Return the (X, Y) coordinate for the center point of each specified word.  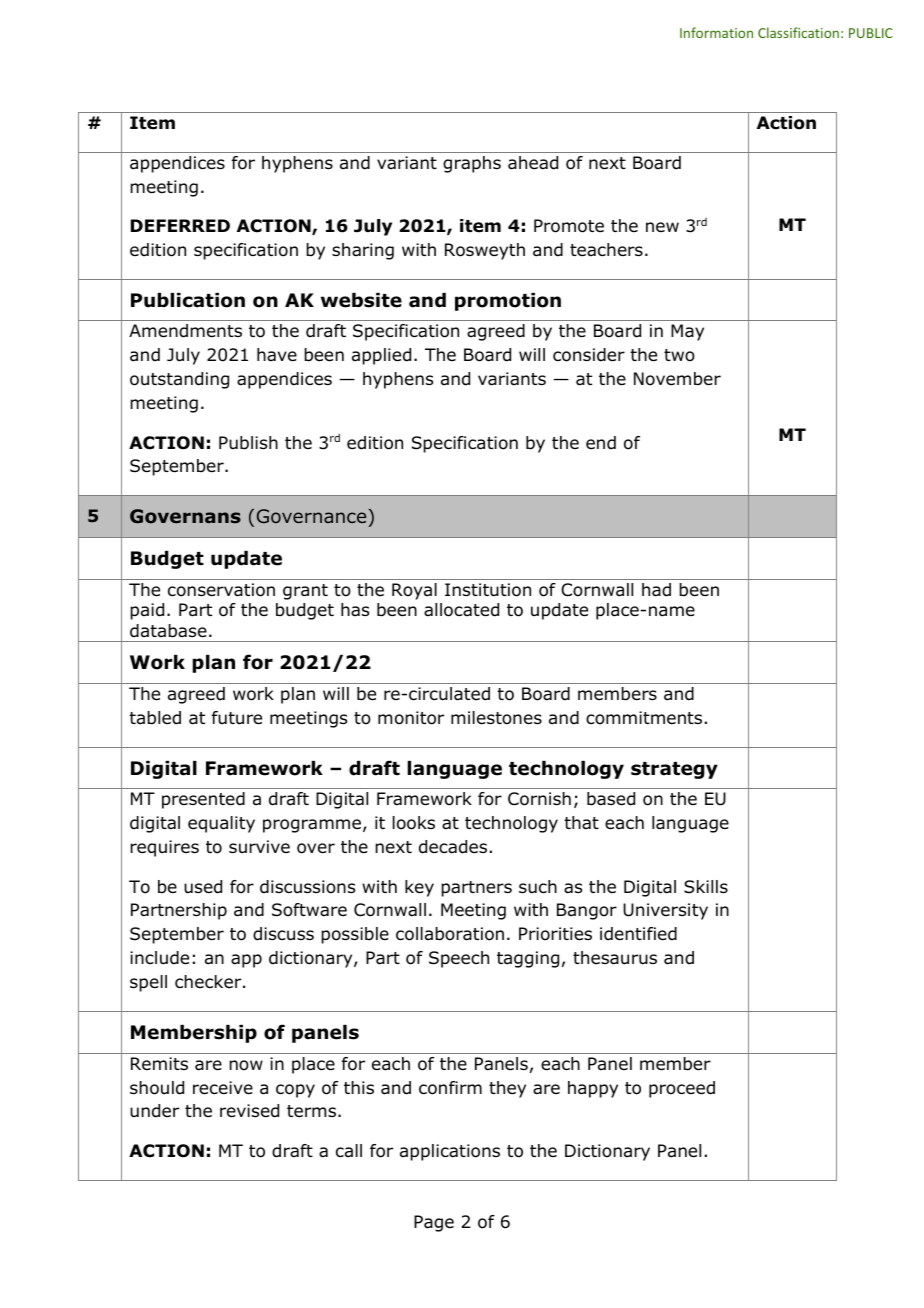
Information (716, 32)
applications (450, 1152)
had (656, 590)
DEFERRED (180, 225)
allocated (461, 610)
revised (249, 1111)
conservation (221, 590)
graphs (472, 164)
